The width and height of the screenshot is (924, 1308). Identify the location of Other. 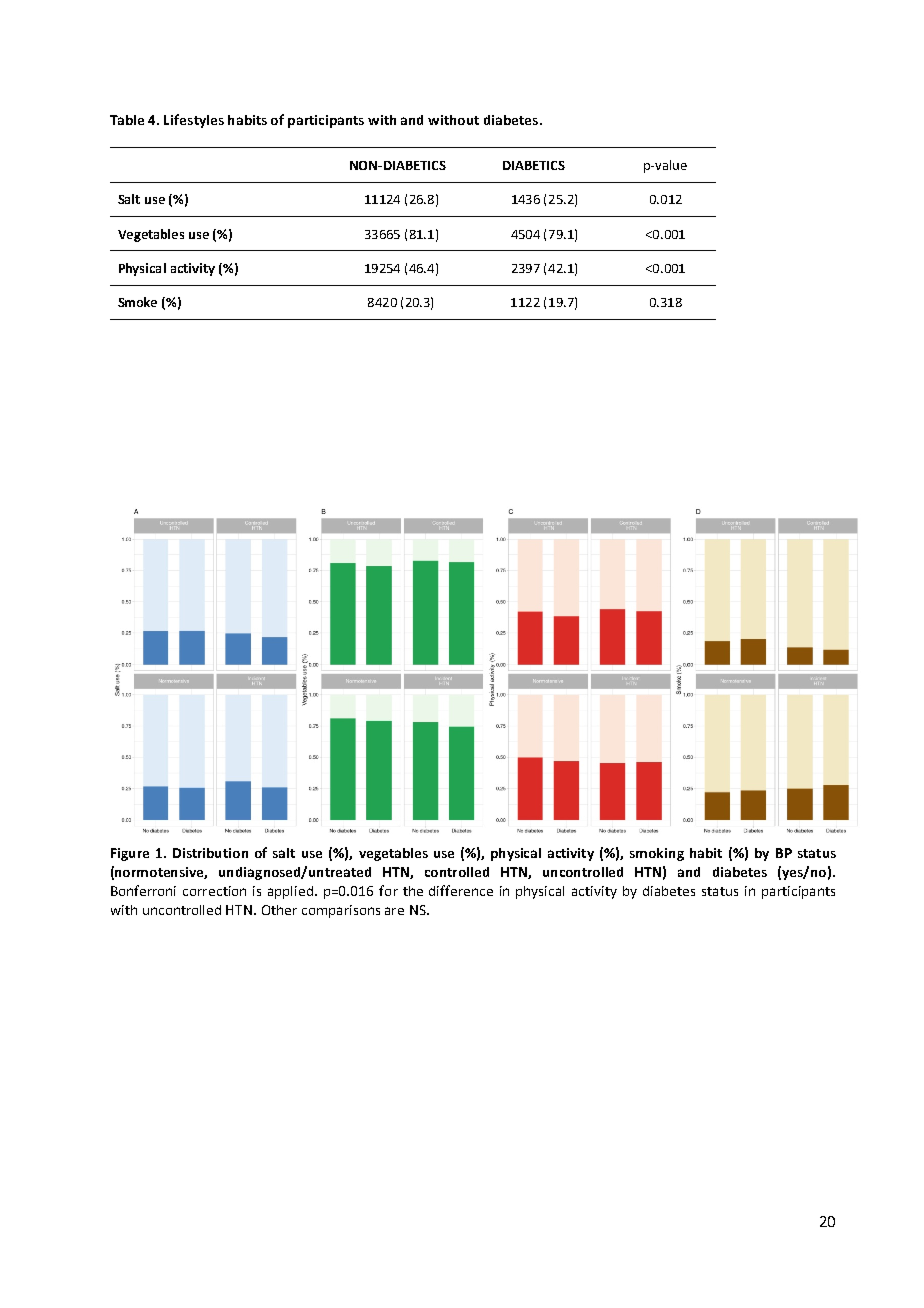
(279, 910).
